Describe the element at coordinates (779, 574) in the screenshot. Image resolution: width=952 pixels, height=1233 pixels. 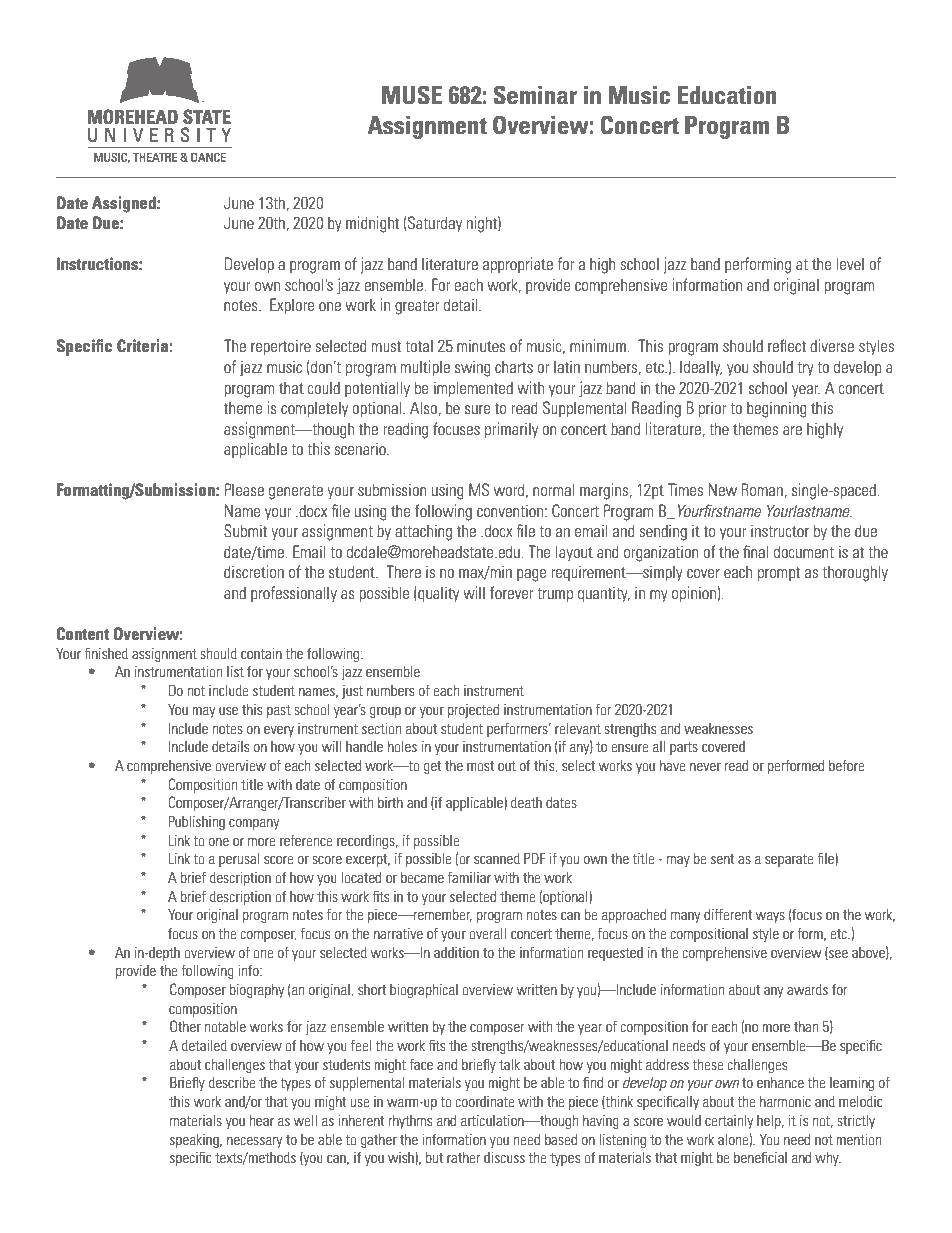
I see `prompt` at that location.
